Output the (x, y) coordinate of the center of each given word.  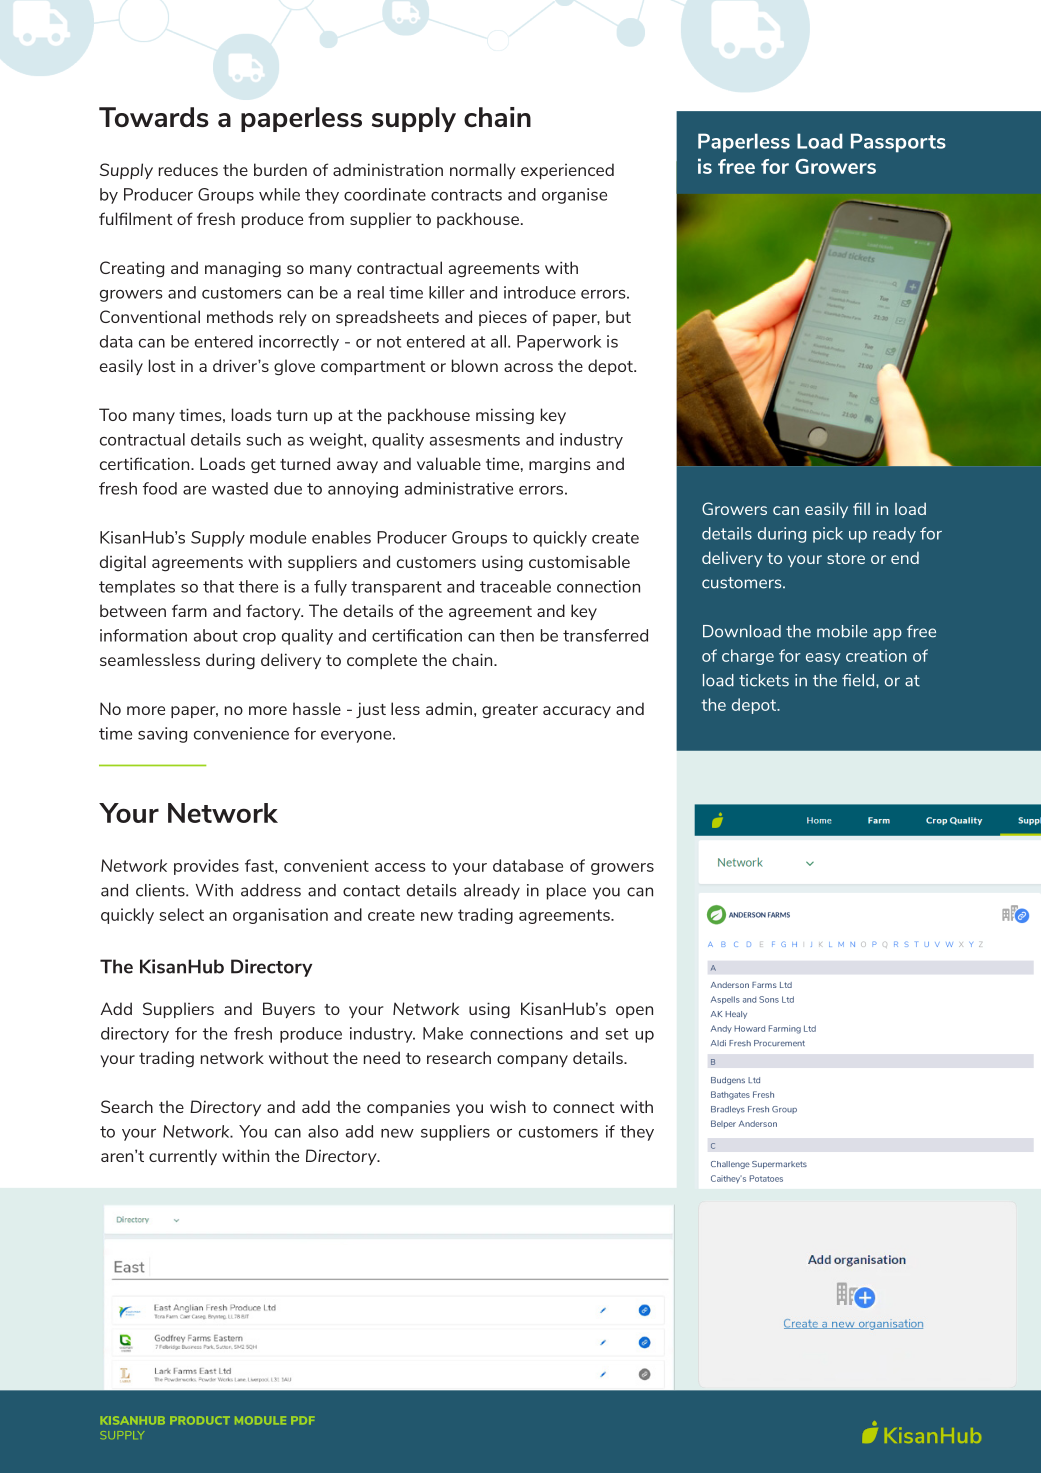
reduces (188, 169)
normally (483, 171)
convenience (241, 733)
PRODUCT (200, 1420)
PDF (302, 1420)
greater (510, 711)
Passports (898, 143)
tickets (764, 680)
